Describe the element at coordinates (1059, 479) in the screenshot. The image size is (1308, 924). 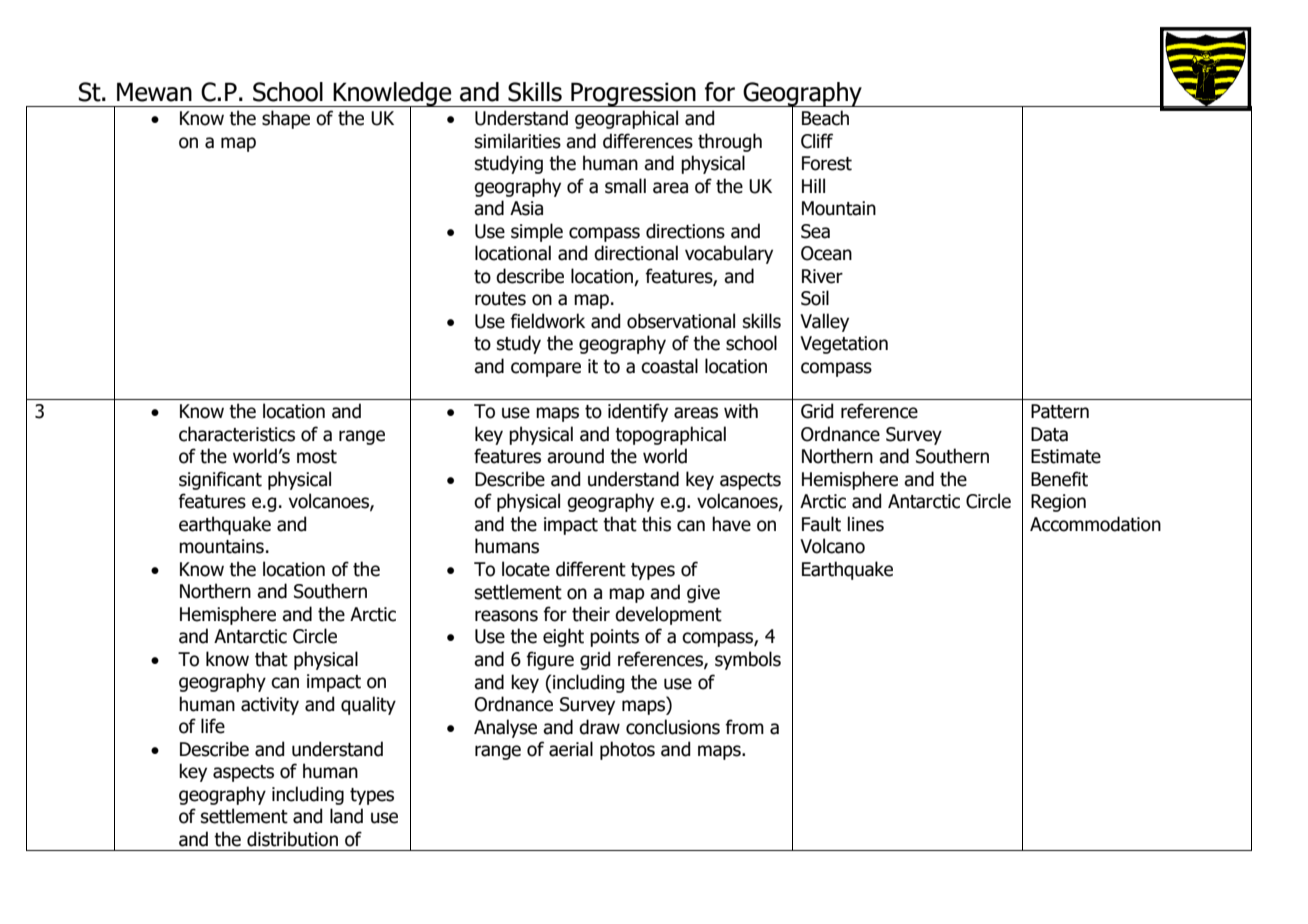
I see `Benefit` at that location.
